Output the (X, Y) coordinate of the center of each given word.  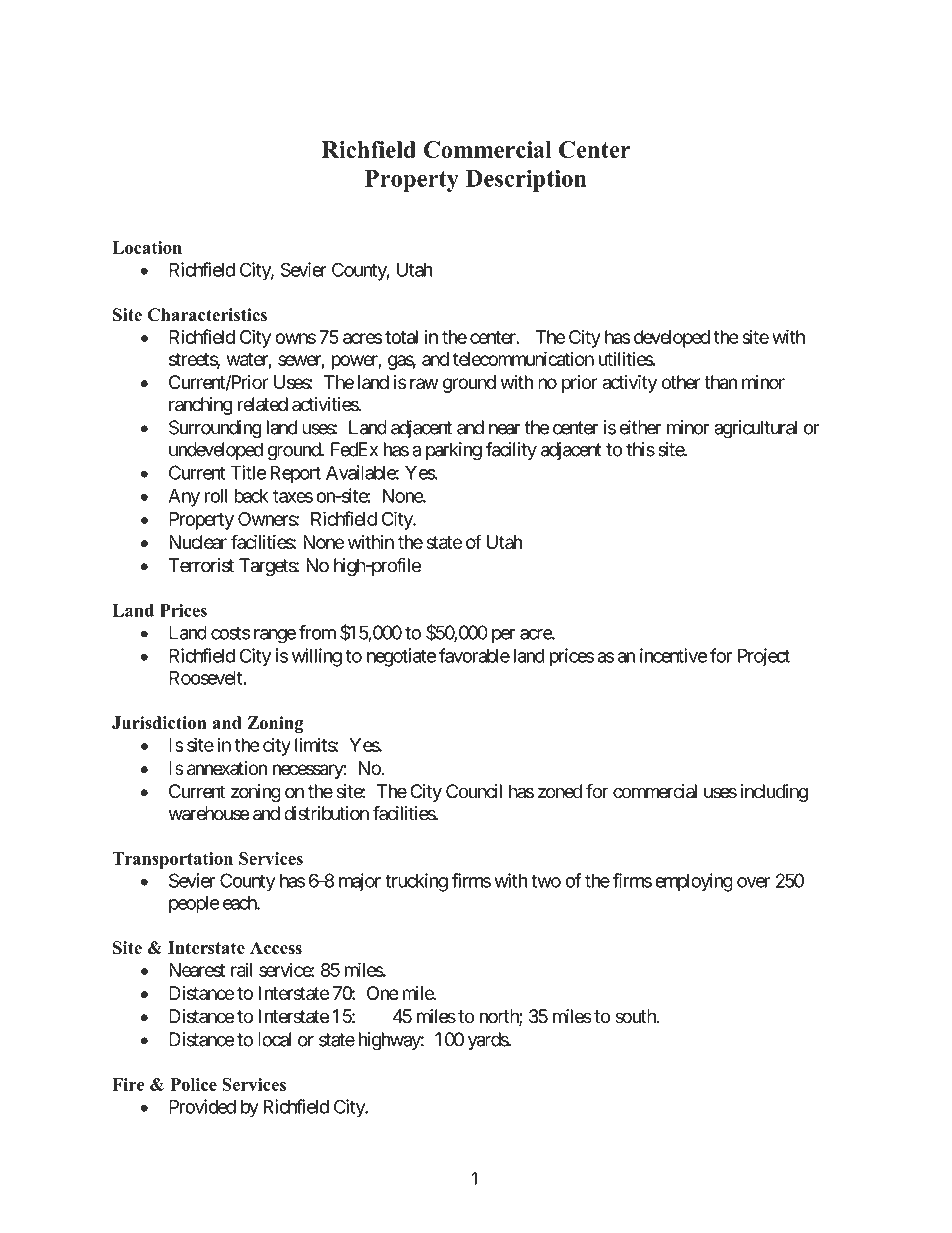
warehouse (209, 813)
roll (215, 496)
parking (454, 451)
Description (526, 180)
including (774, 793)
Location (147, 247)
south (636, 1016)
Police (193, 1084)
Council (474, 791)
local (274, 1039)
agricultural (755, 429)
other (680, 382)
